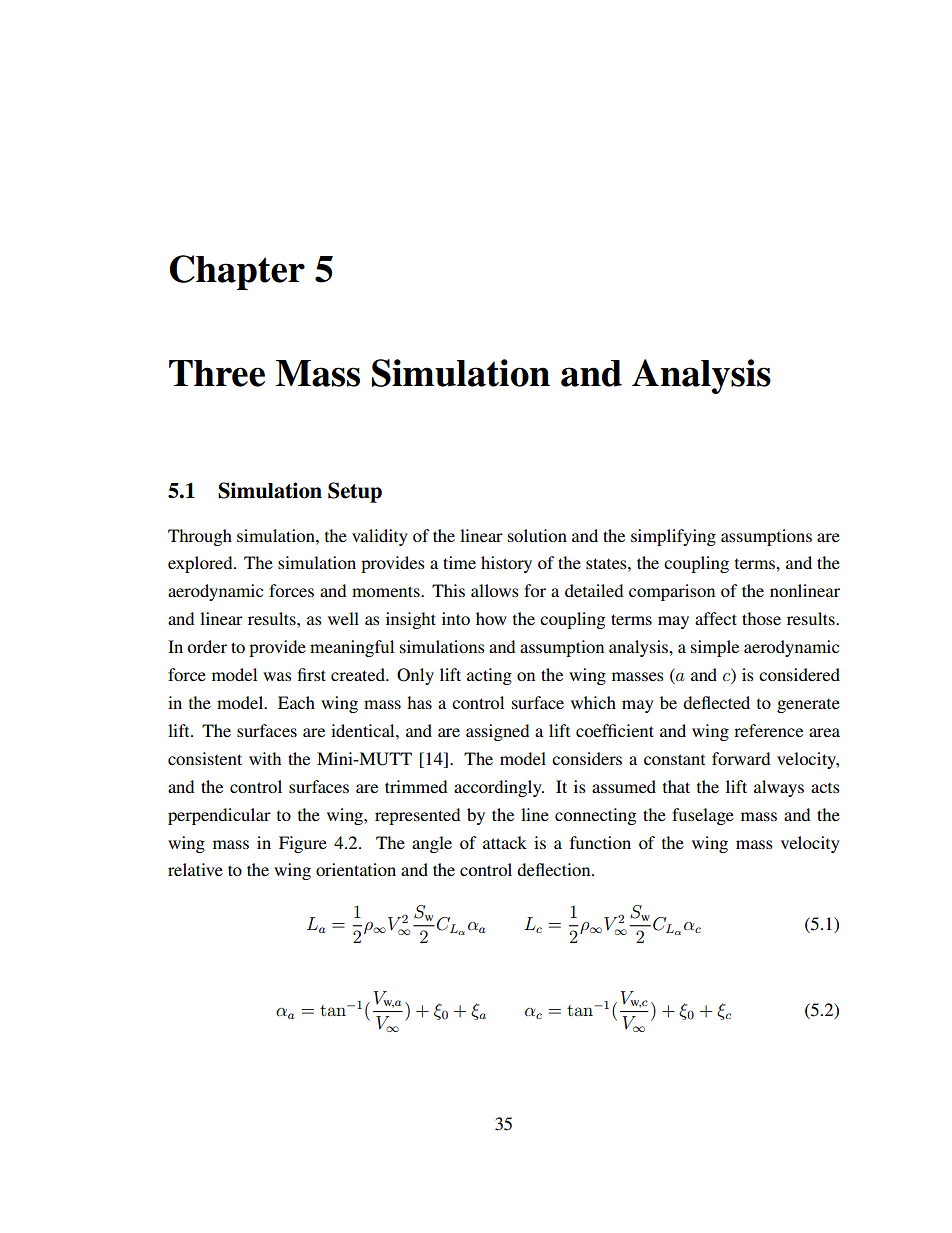 The image size is (952, 1233). I want to click on Figure, so click(303, 844).
